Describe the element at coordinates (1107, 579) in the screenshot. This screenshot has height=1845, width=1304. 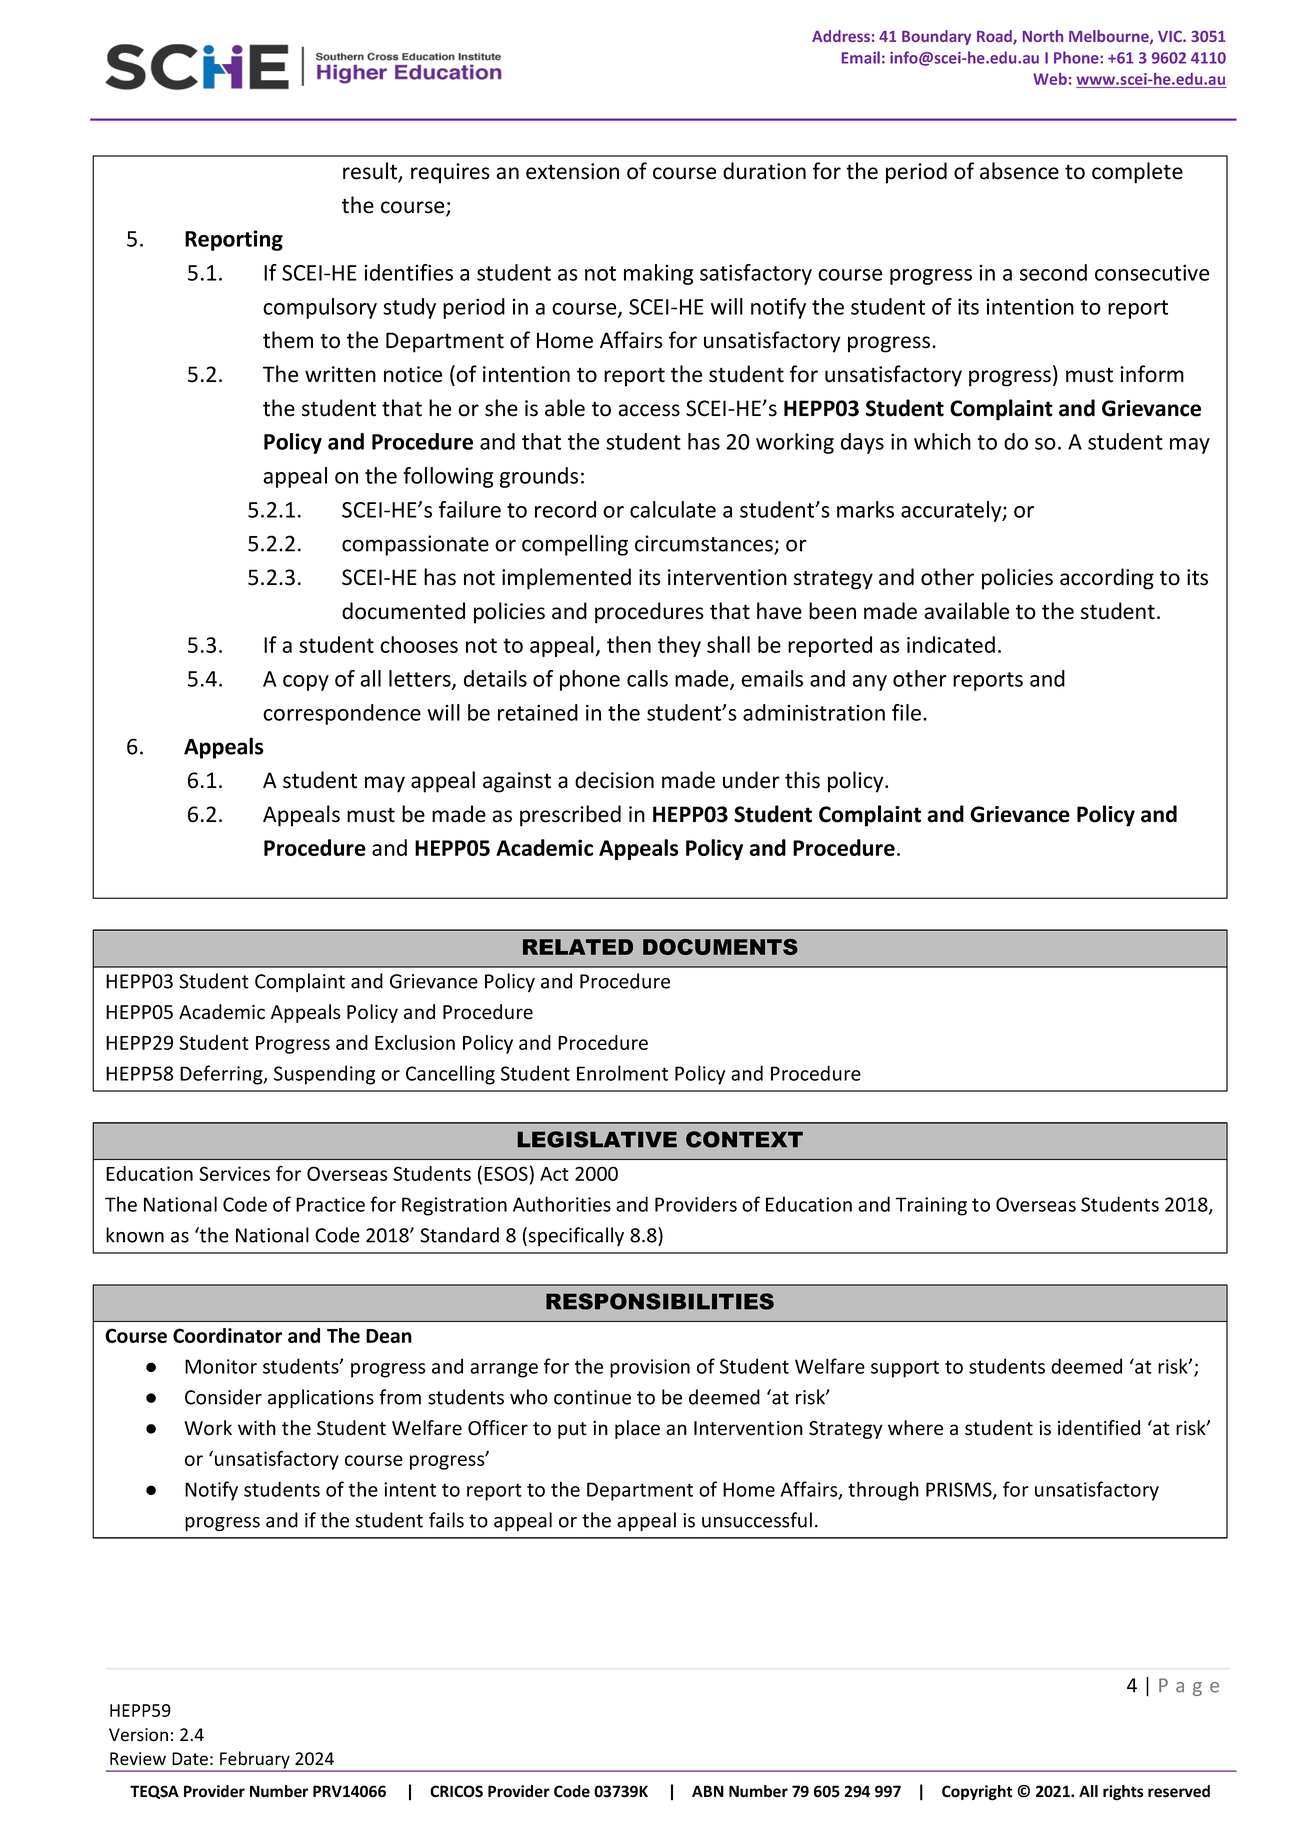
I see `according` at that location.
